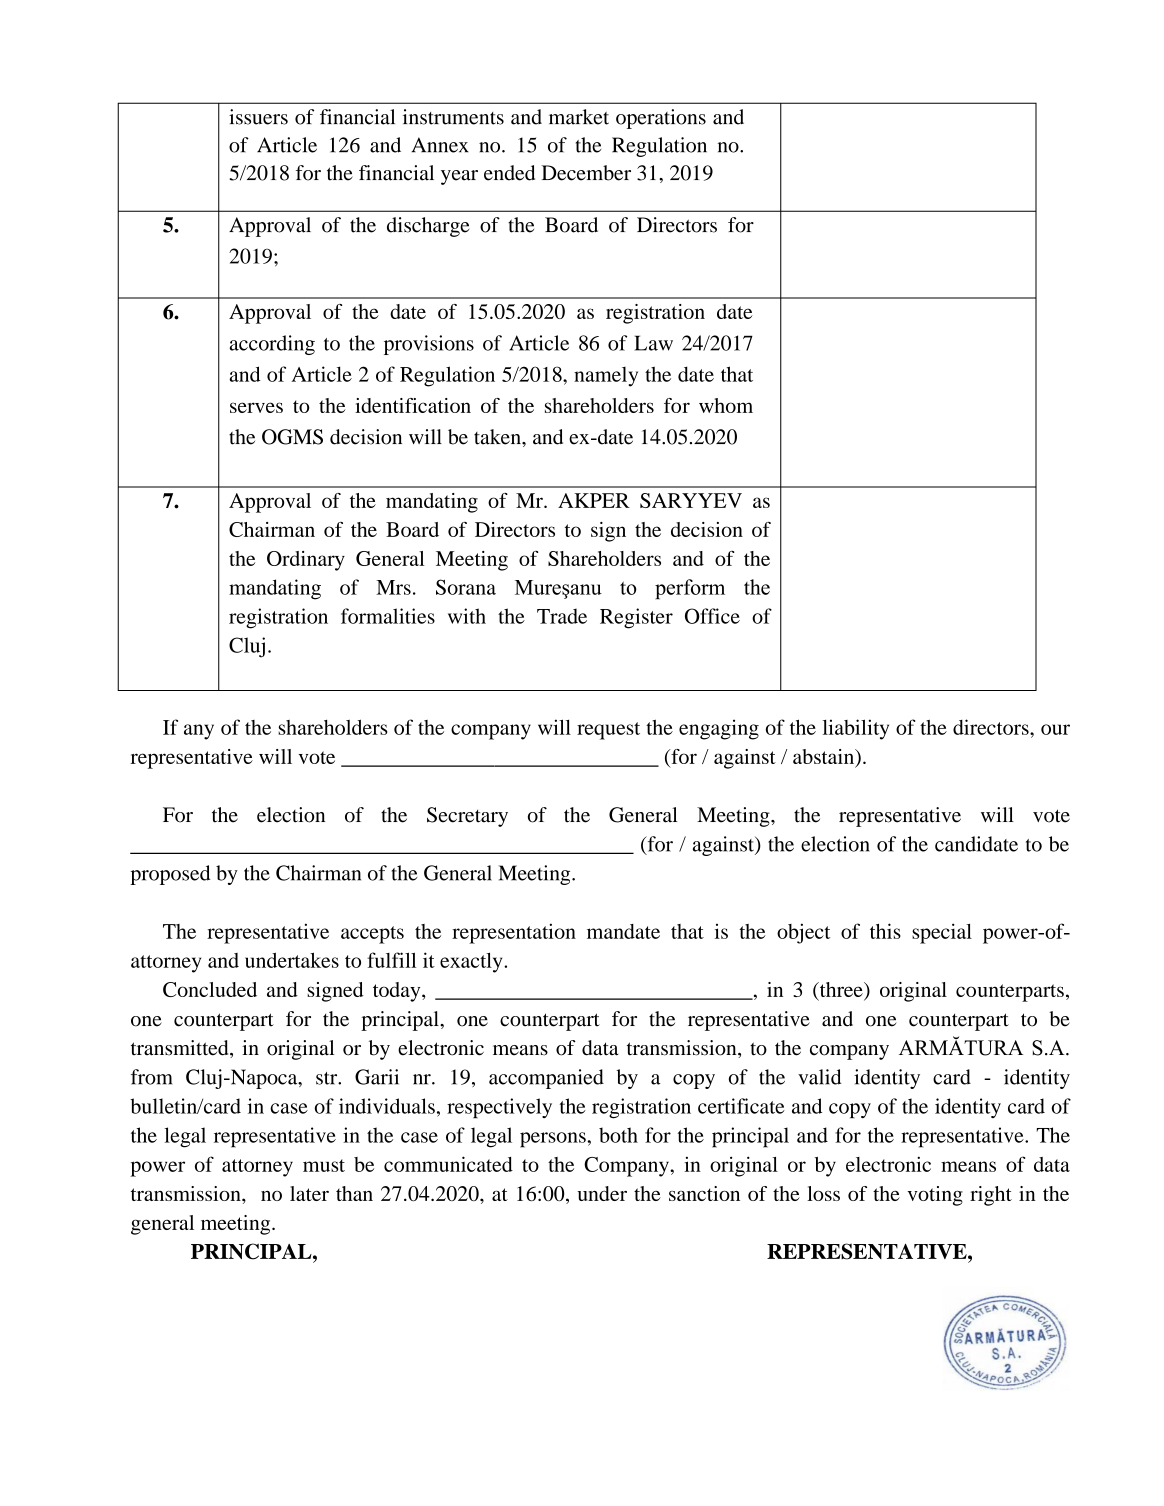 This screenshot has width=1164, height=1506. Describe the element at coordinates (618, 1135) in the screenshot. I see `both` at that location.
